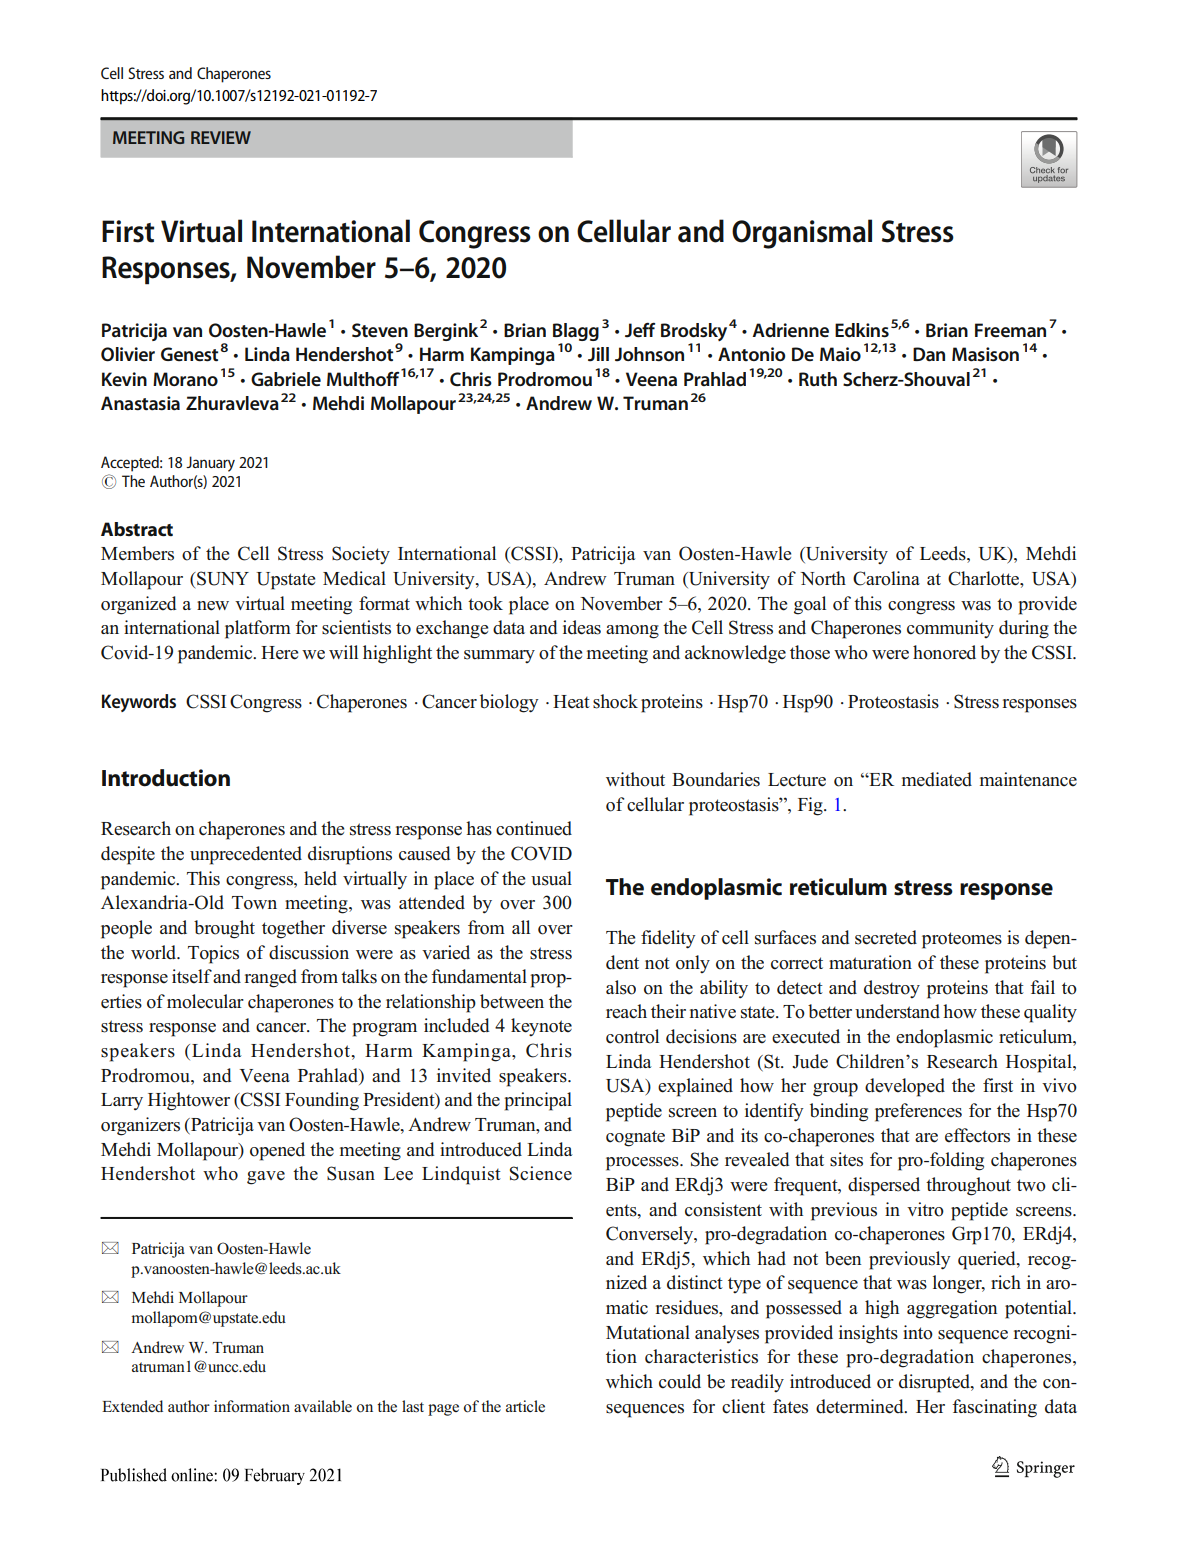 The height and width of the screenshot is (1565, 1178). What do you see at coordinates (621, 987) in the screenshot?
I see `also` at bounding box center [621, 987].
